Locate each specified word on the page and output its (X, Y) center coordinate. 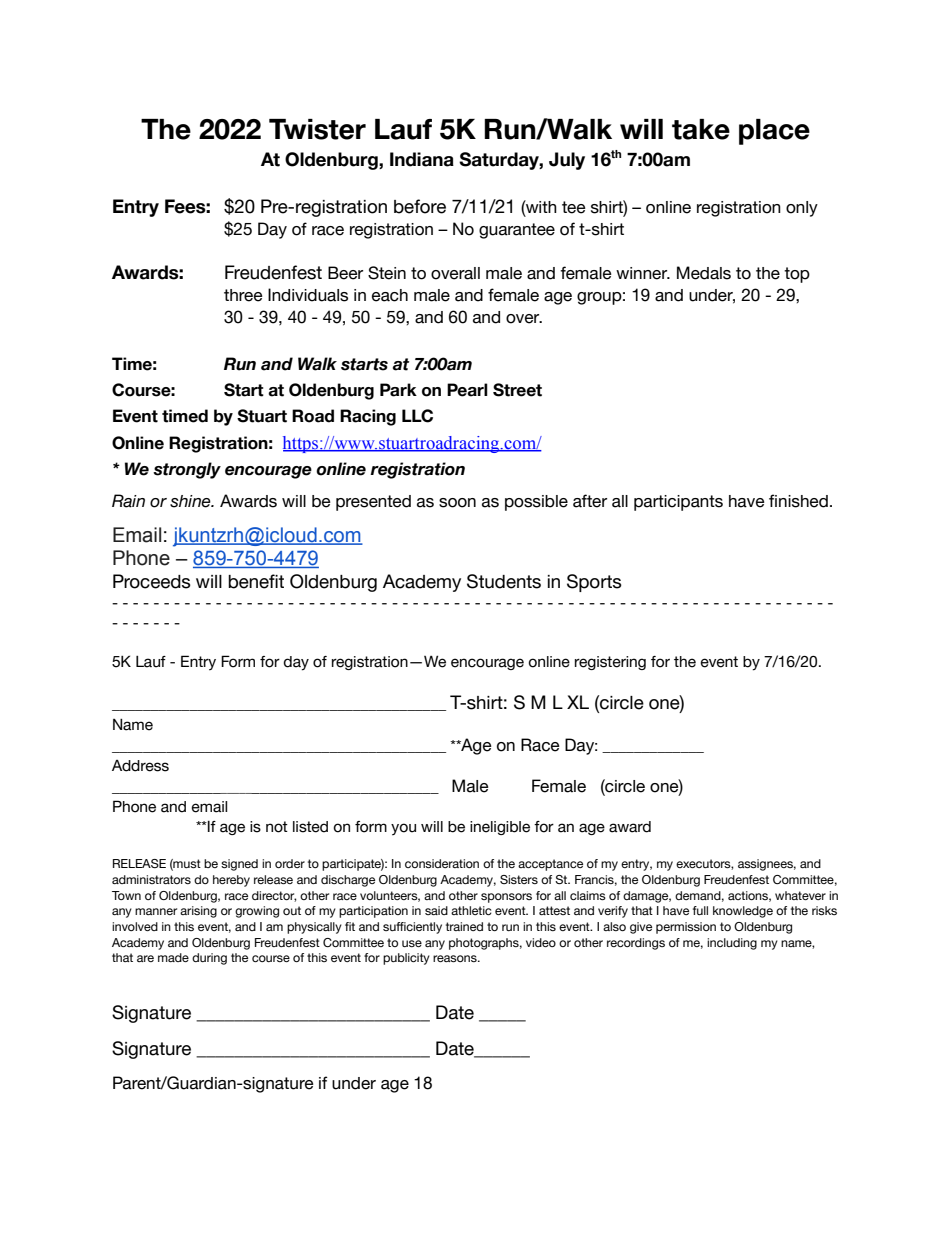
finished (798, 501)
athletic (471, 910)
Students (504, 581)
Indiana (422, 159)
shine (191, 501)
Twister (317, 129)
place (774, 132)
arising (198, 912)
